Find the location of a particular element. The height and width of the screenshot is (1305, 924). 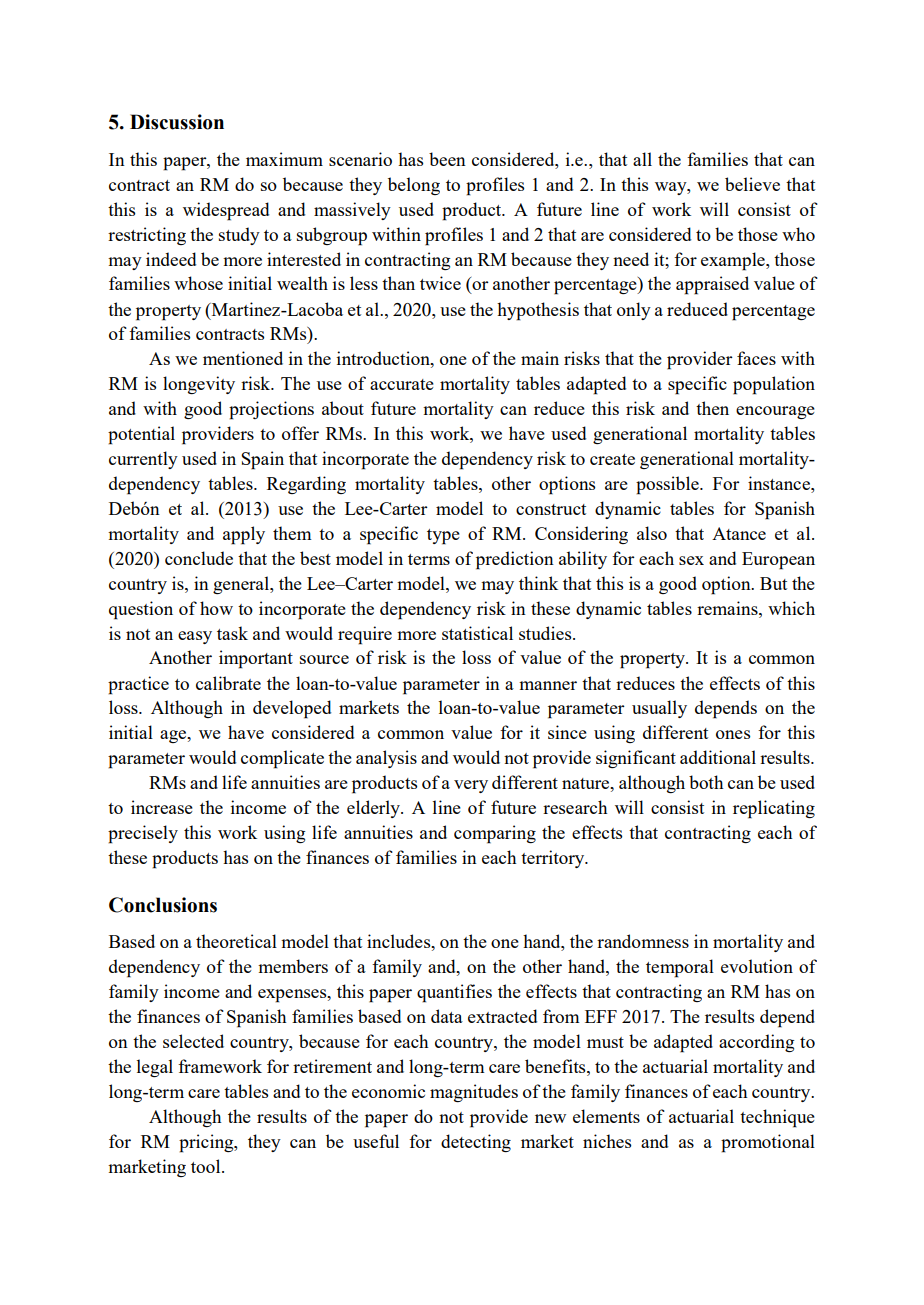

detecting is located at coordinates (476, 1143).
